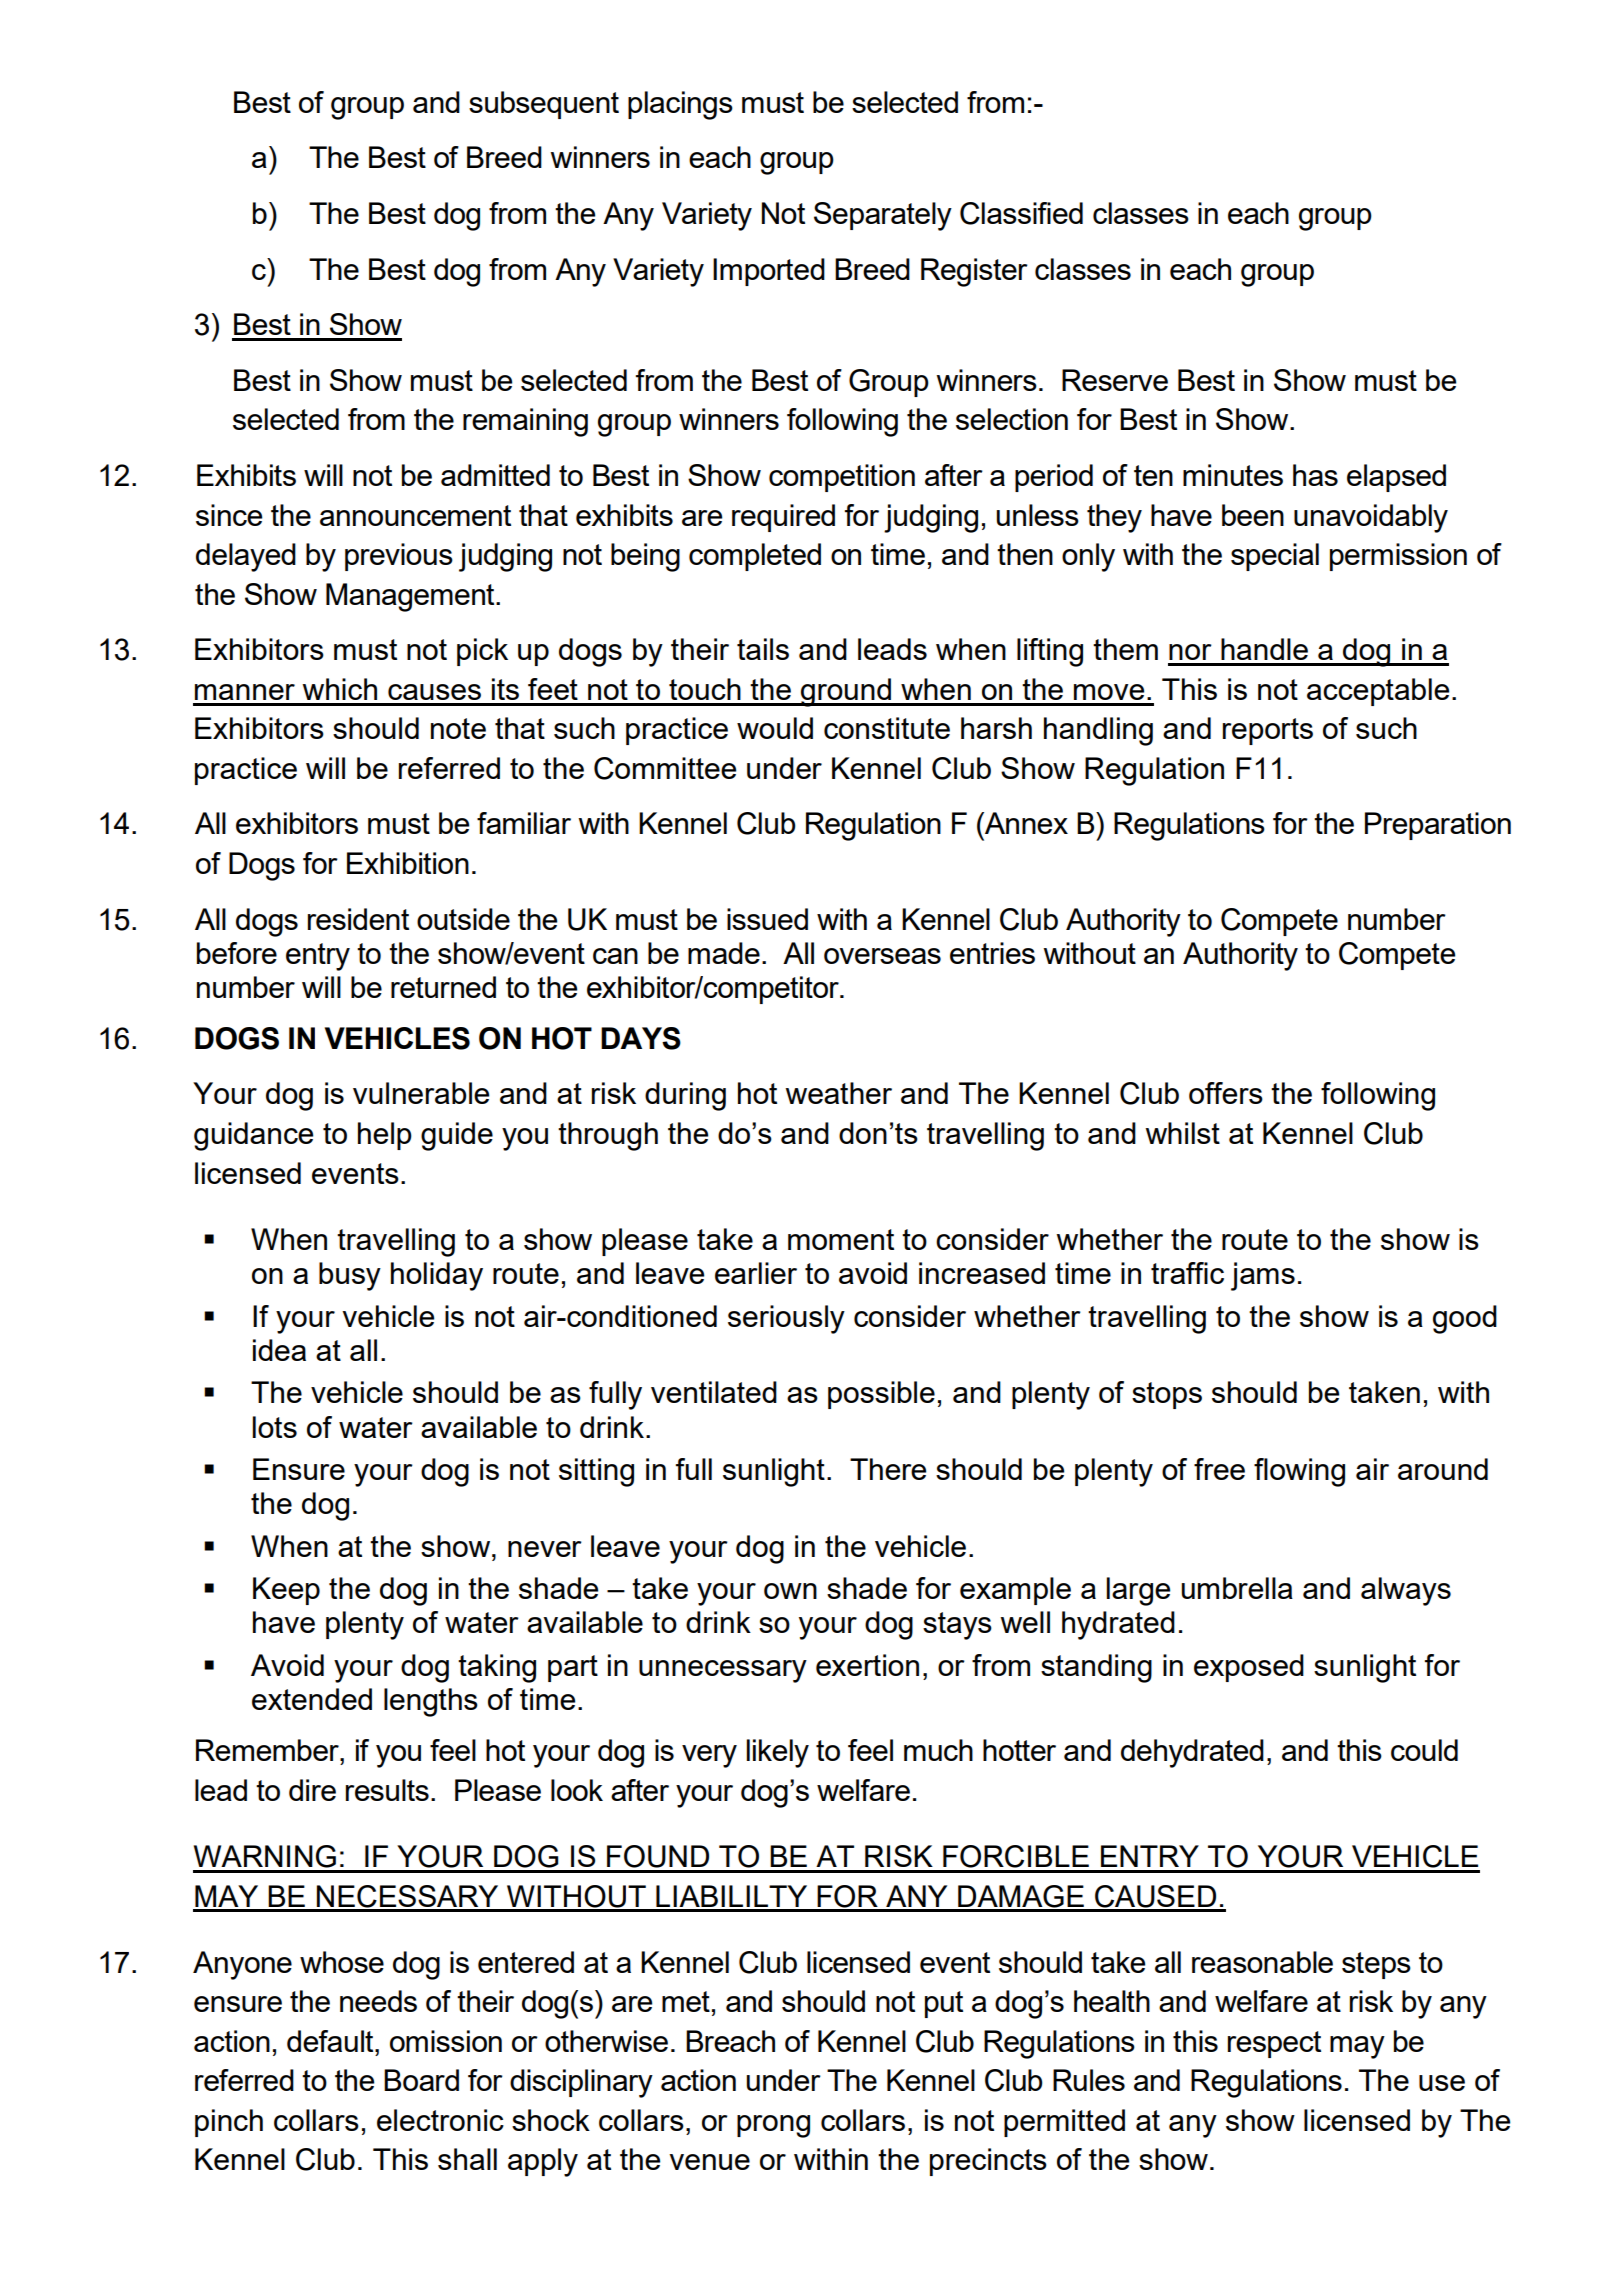 This image has height=2283, width=1614. I want to click on weather, so click(838, 1093).
